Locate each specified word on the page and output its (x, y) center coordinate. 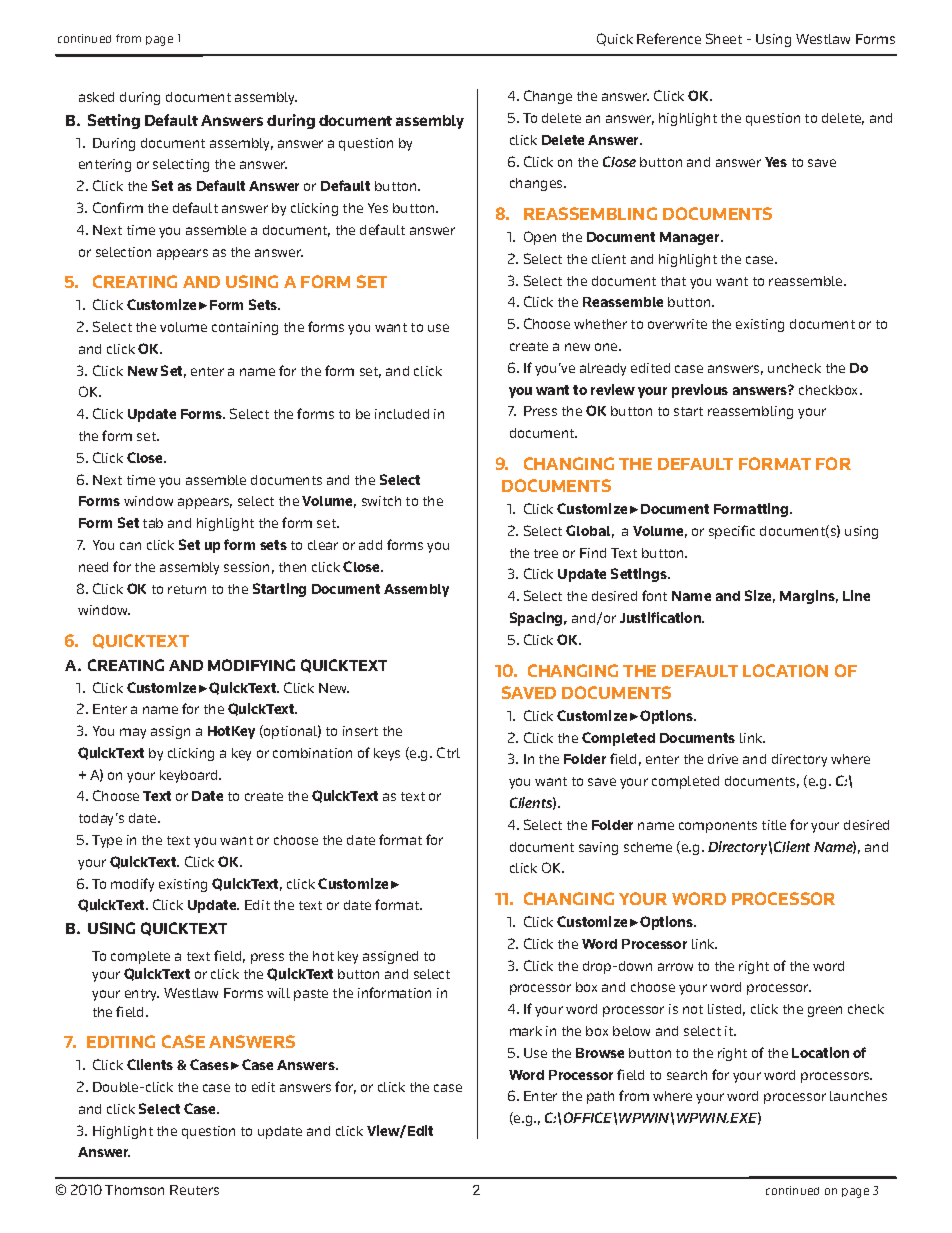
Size (760, 596)
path (600, 1097)
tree (546, 553)
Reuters (194, 1190)
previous (700, 391)
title (774, 825)
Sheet (724, 38)
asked (96, 97)
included (402, 414)
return (187, 589)
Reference (669, 38)
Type (107, 841)
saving (598, 848)
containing (245, 328)
